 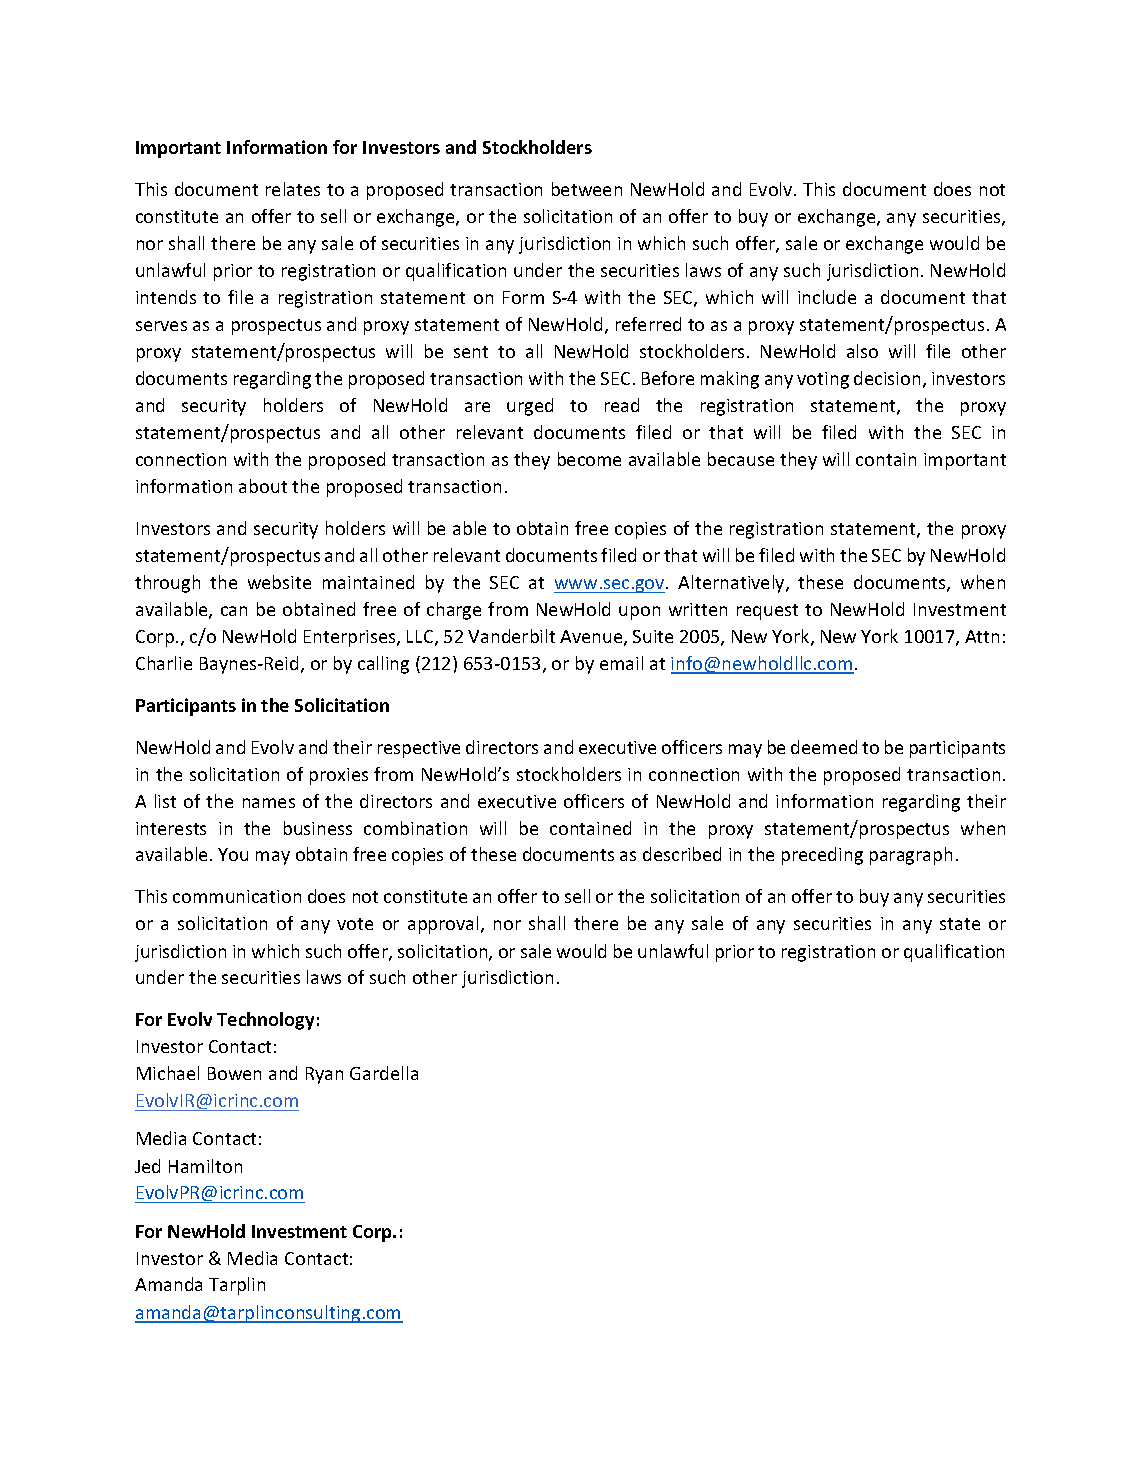 I want to click on include, so click(x=827, y=297).
